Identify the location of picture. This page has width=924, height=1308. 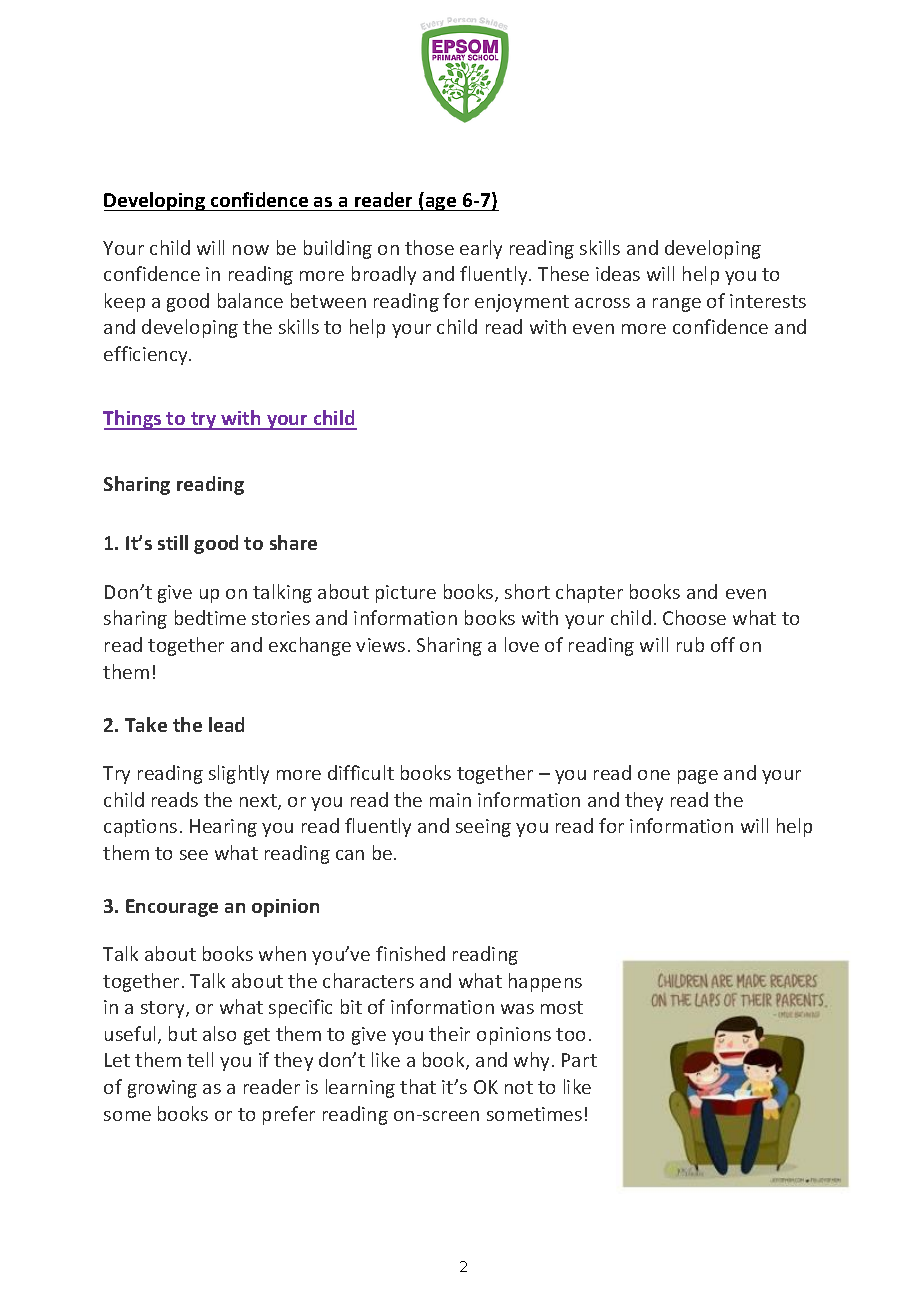
(406, 594).
